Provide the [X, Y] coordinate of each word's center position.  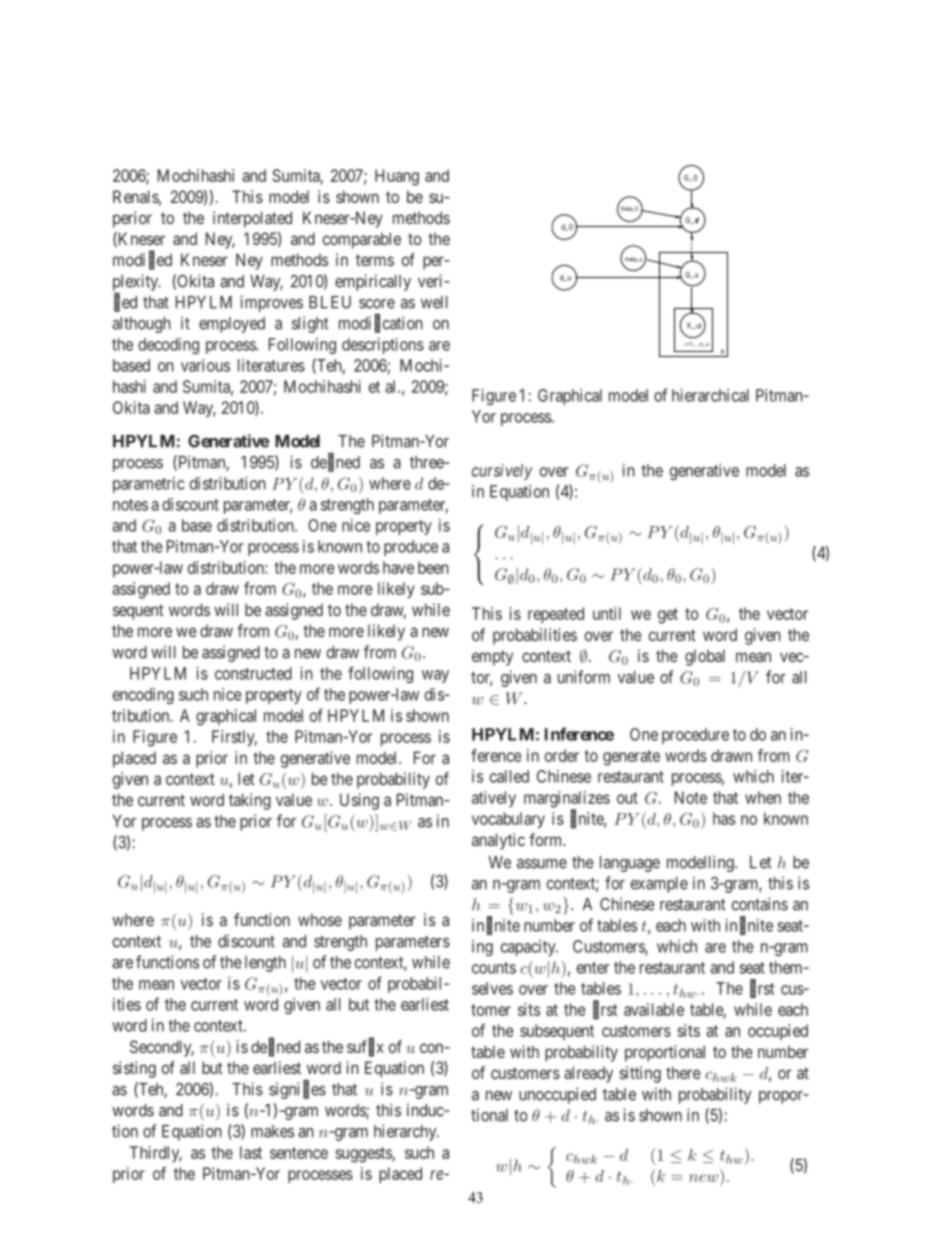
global [705, 657]
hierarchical [710, 395]
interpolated [252, 219]
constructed [253, 673]
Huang [397, 177]
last [251, 1152]
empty [492, 658]
